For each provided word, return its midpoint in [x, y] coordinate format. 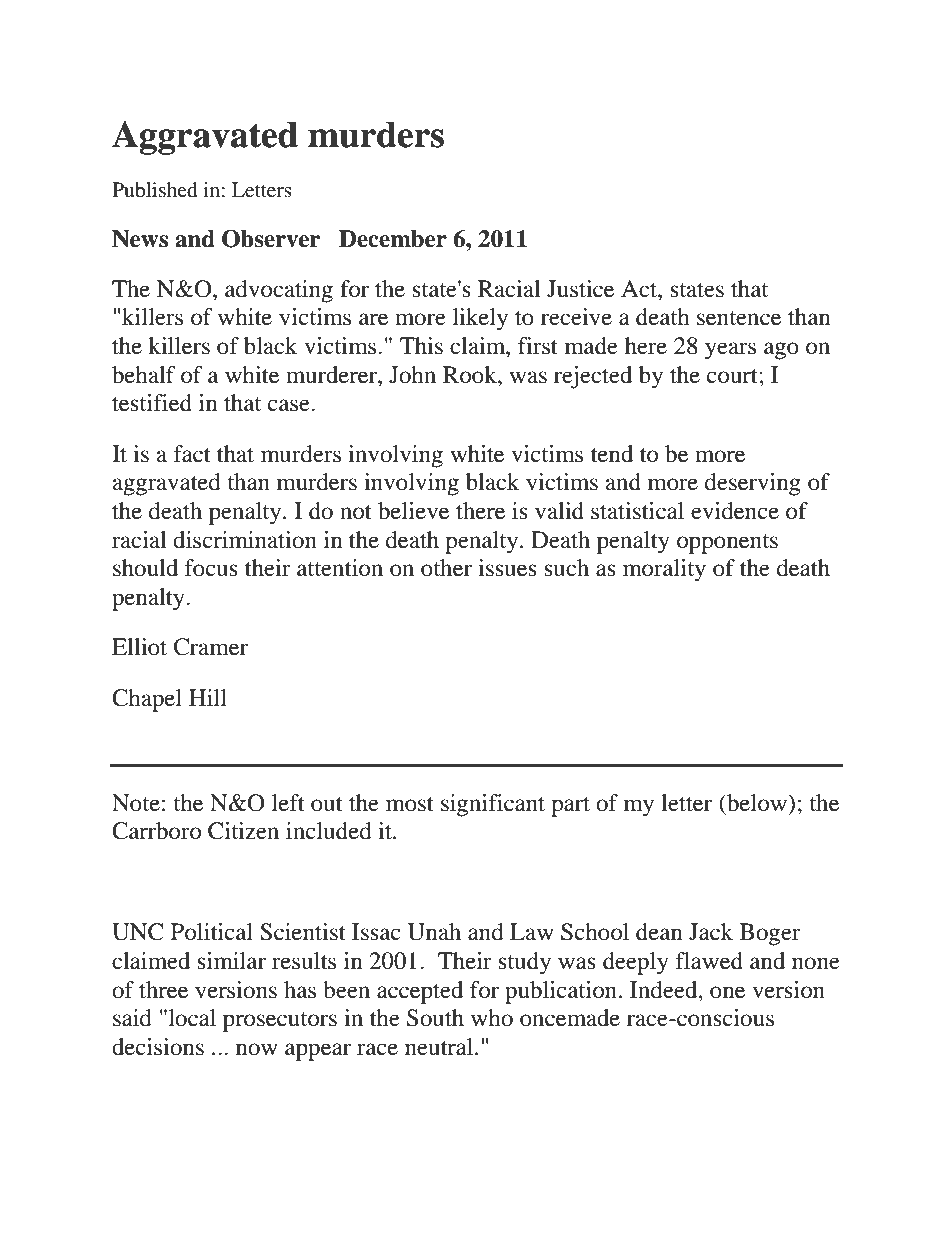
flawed [709, 961]
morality [664, 570]
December [393, 239]
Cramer [211, 647]
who [492, 1018]
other [446, 568]
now [257, 1049]
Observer [271, 239]
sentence [739, 318]
